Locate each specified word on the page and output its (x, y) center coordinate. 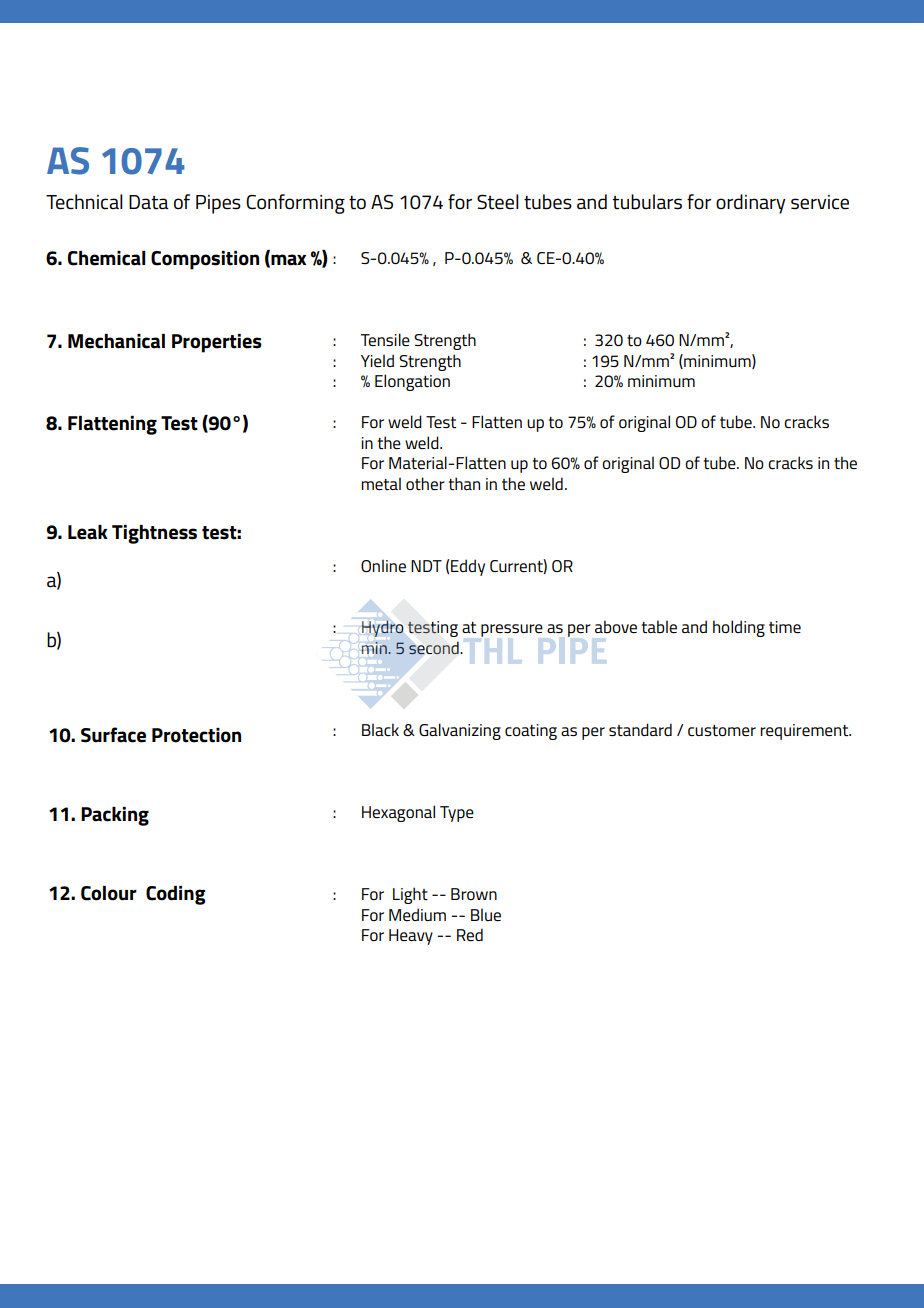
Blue (486, 914)
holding (739, 628)
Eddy (468, 567)
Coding (175, 895)
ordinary (751, 204)
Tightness (154, 534)
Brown (474, 894)
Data (148, 202)
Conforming (295, 204)
